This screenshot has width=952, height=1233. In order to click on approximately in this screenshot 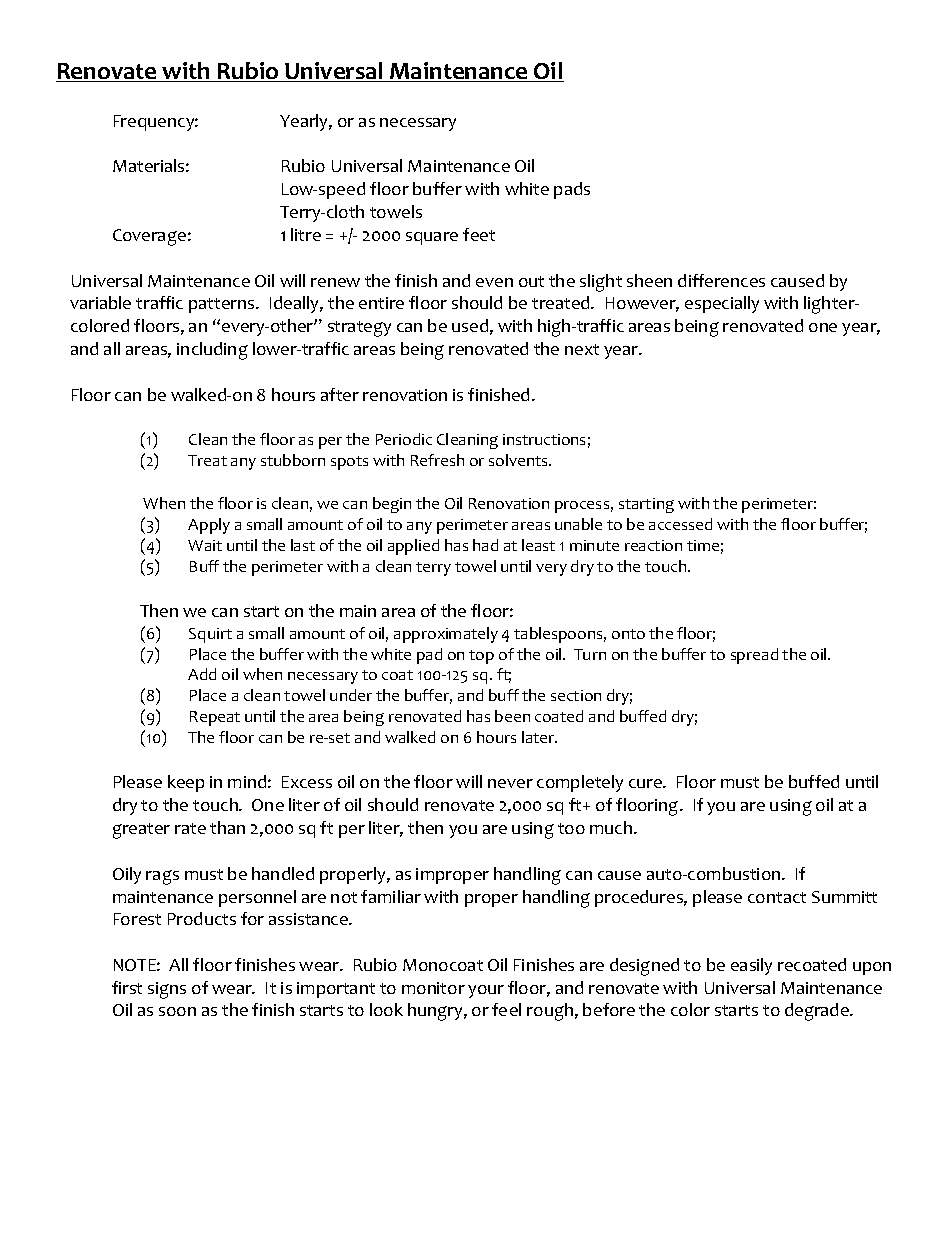, I will do `click(446, 635)`.
